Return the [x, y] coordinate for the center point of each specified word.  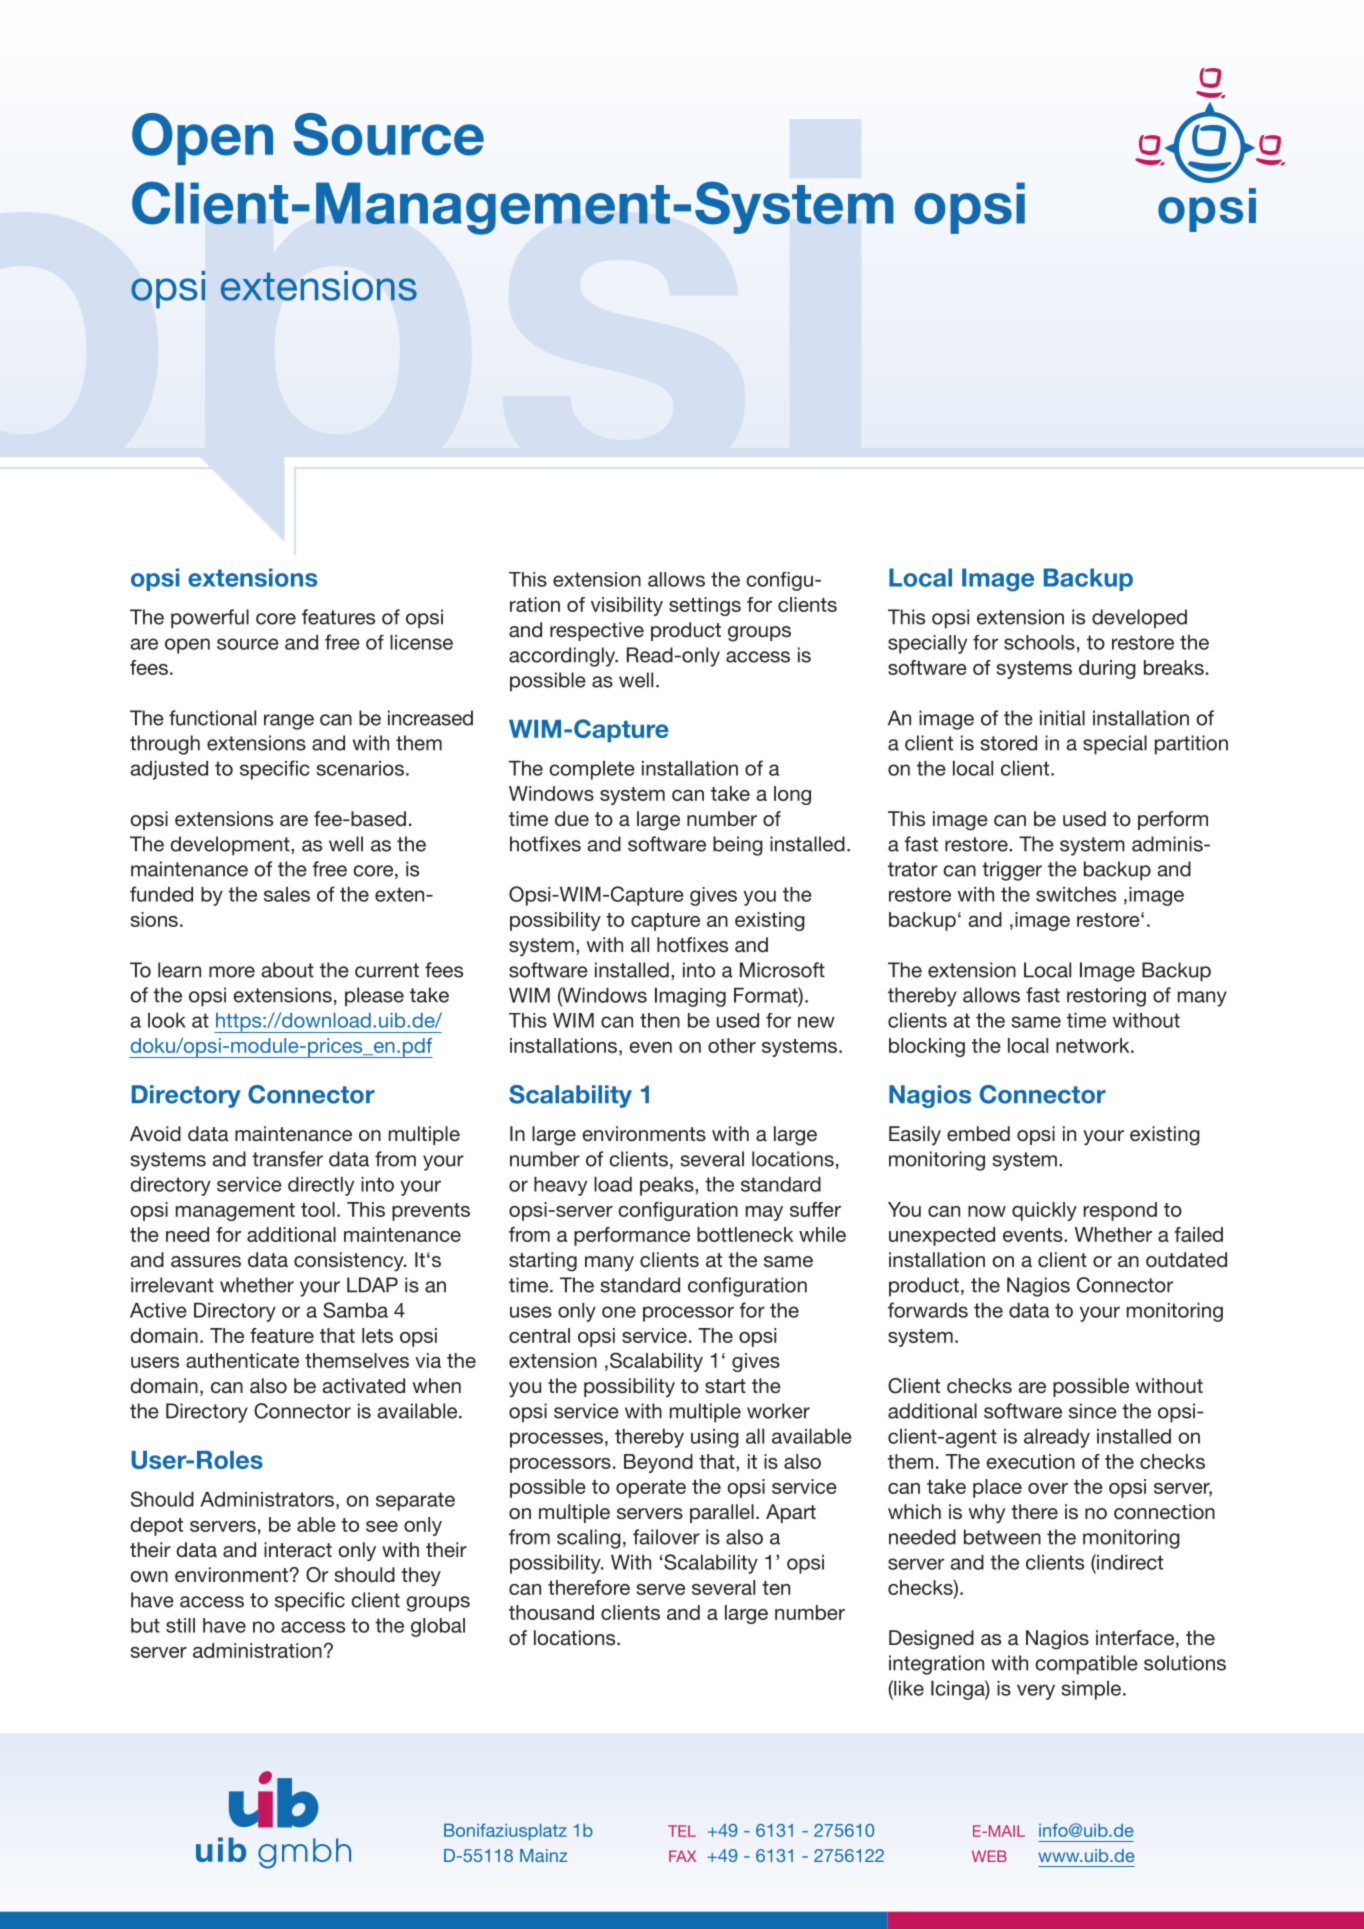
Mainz [544, 1855]
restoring [1106, 997]
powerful [210, 619]
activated [363, 1385]
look [167, 1020]
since [1093, 1411]
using [715, 1438]
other [732, 1045]
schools [1039, 642]
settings [705, 606]
